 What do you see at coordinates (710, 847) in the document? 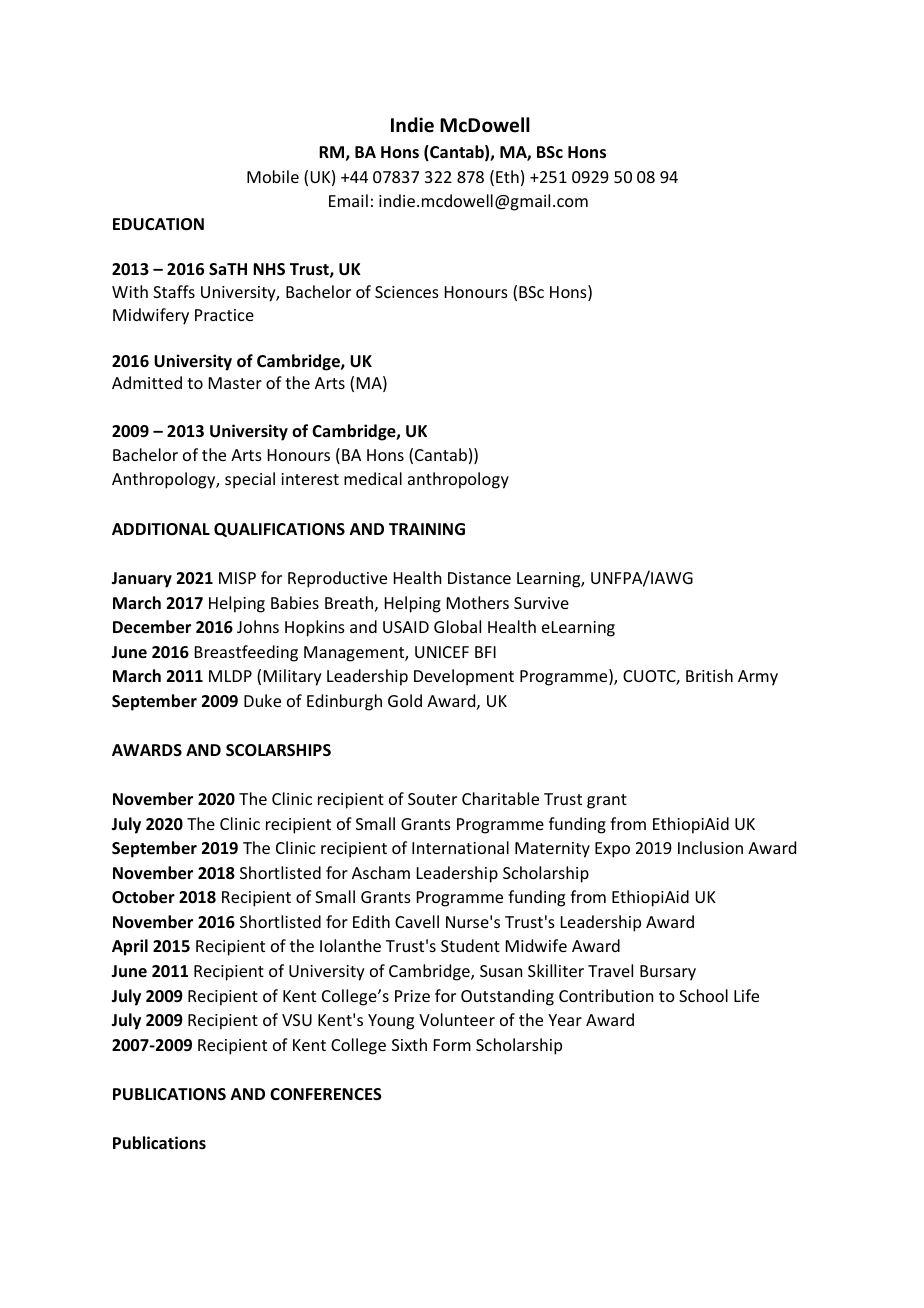
I see `Inclusion` at bounding box center [710, 847].
